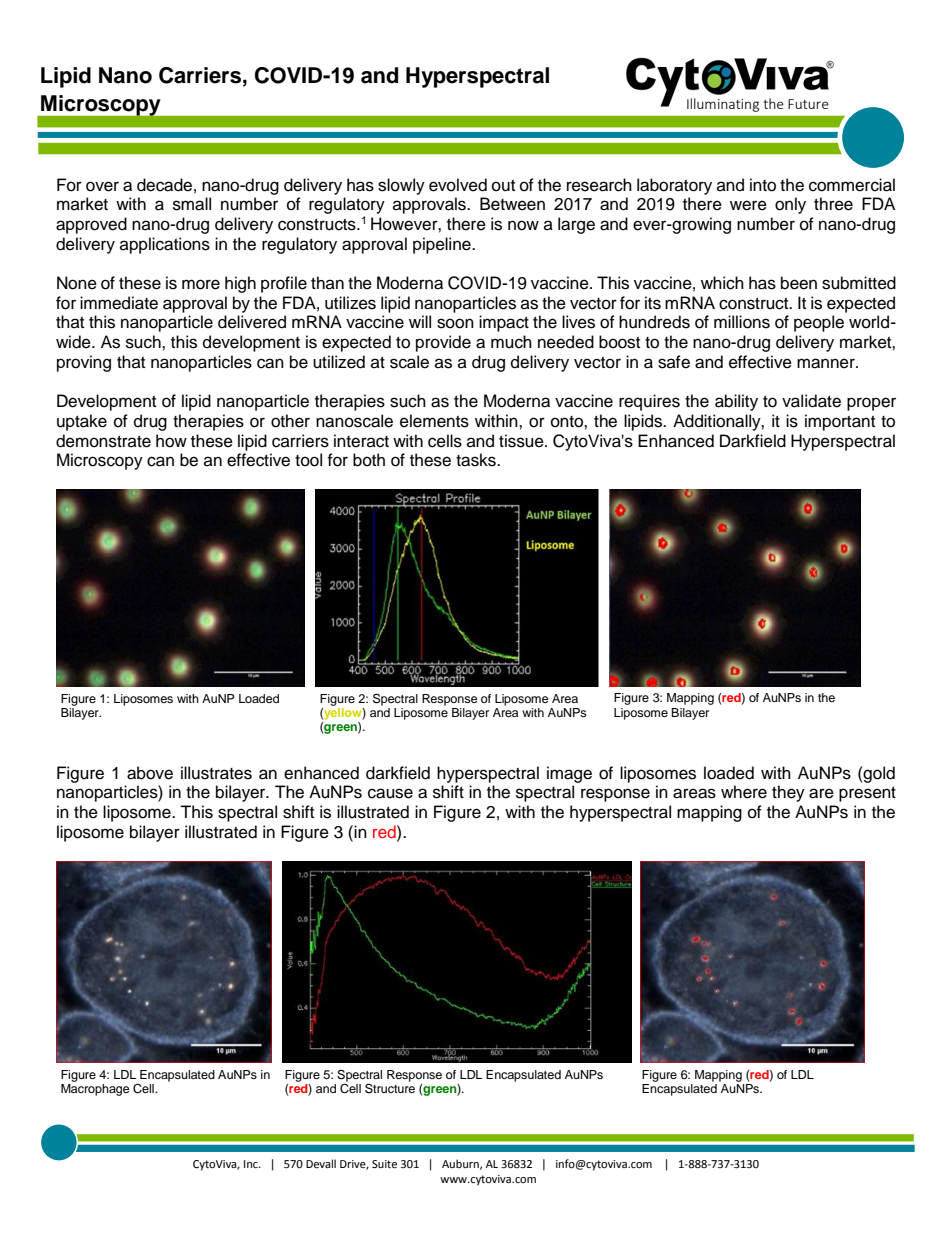 This screenshot has width=952, height=1233. What do you see at coordinates (103, 441) in the screenshot?
I see `demonstrate` at bounding box center [103, 441].
